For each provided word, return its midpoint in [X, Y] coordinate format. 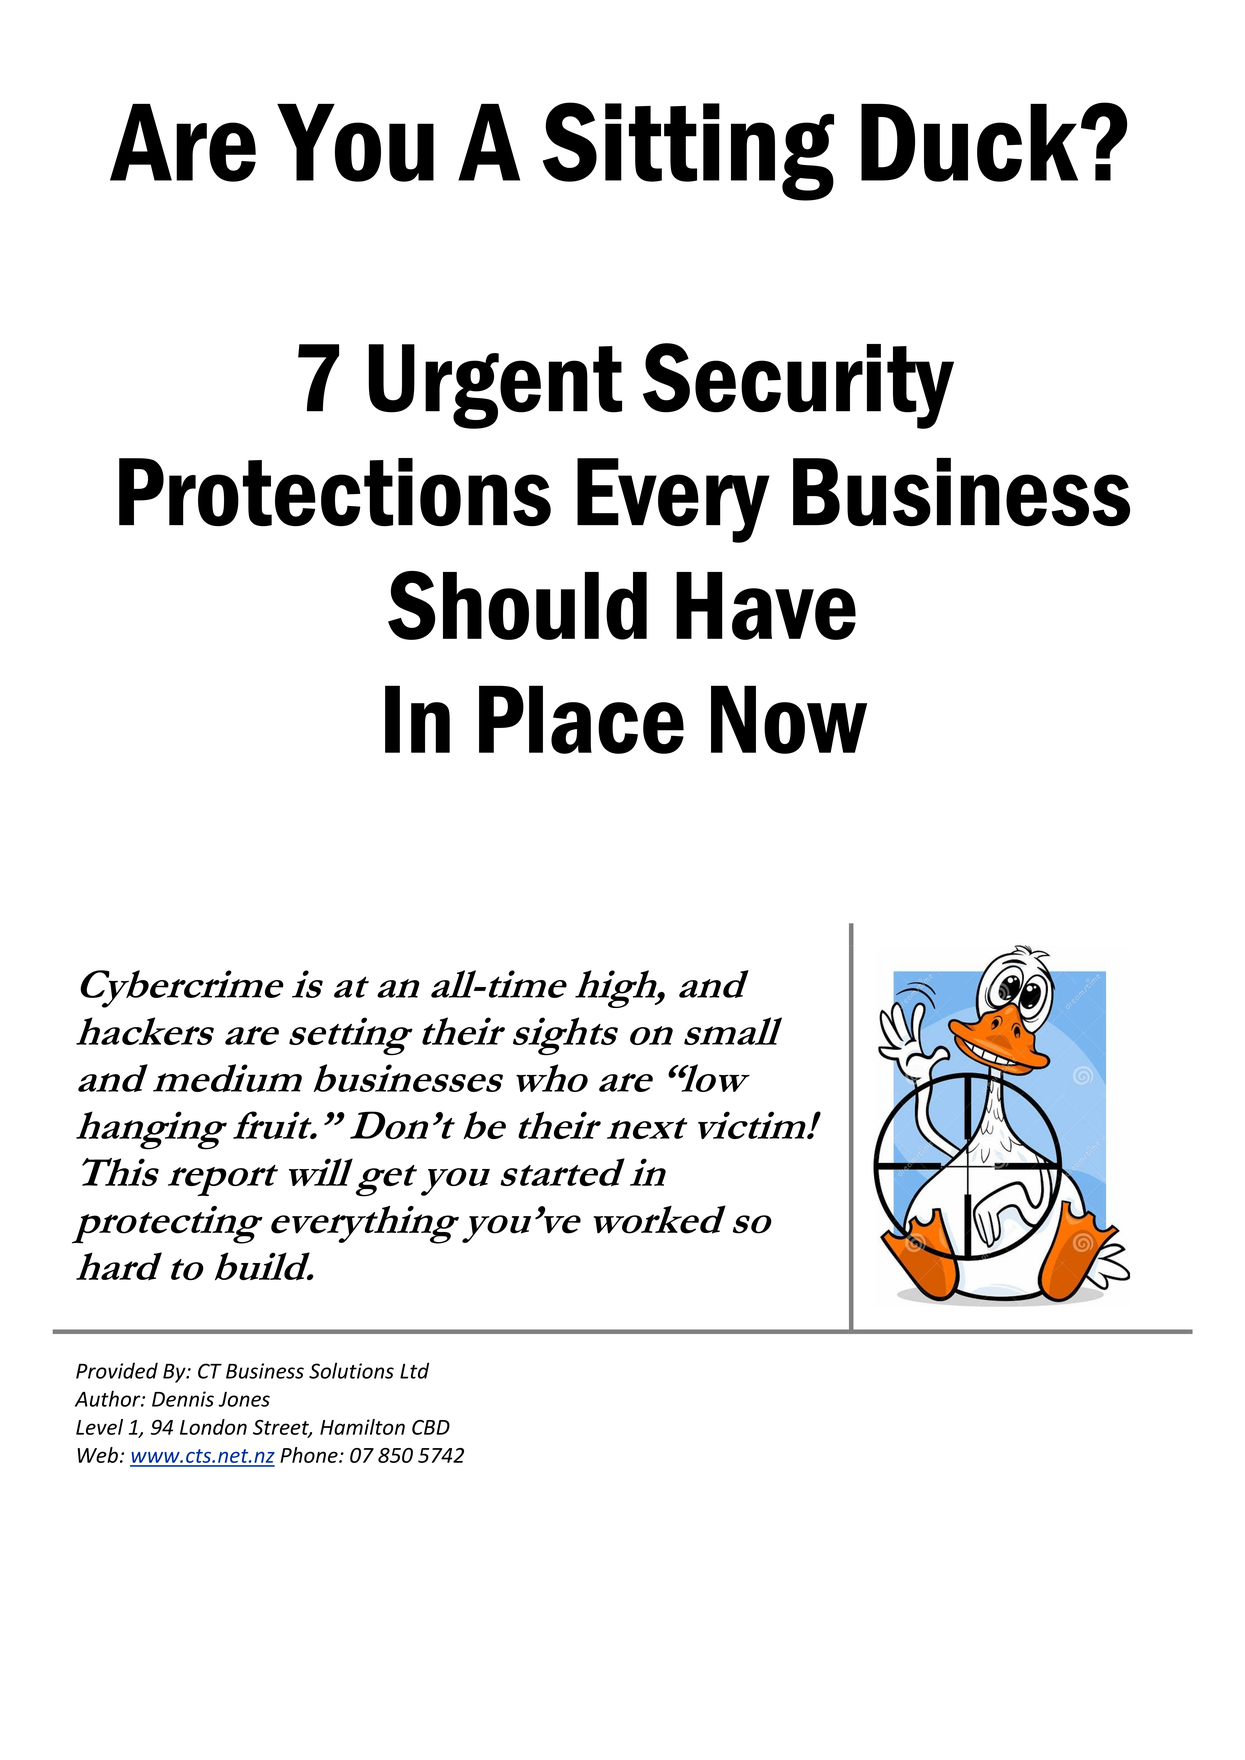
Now [789, 719]
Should [517, 605]
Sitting [688, 151]
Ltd [414, 1370]
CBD [431, 1427]
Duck [969, 143]
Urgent [495, 386]
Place [581, 719]
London [213, 1427]
